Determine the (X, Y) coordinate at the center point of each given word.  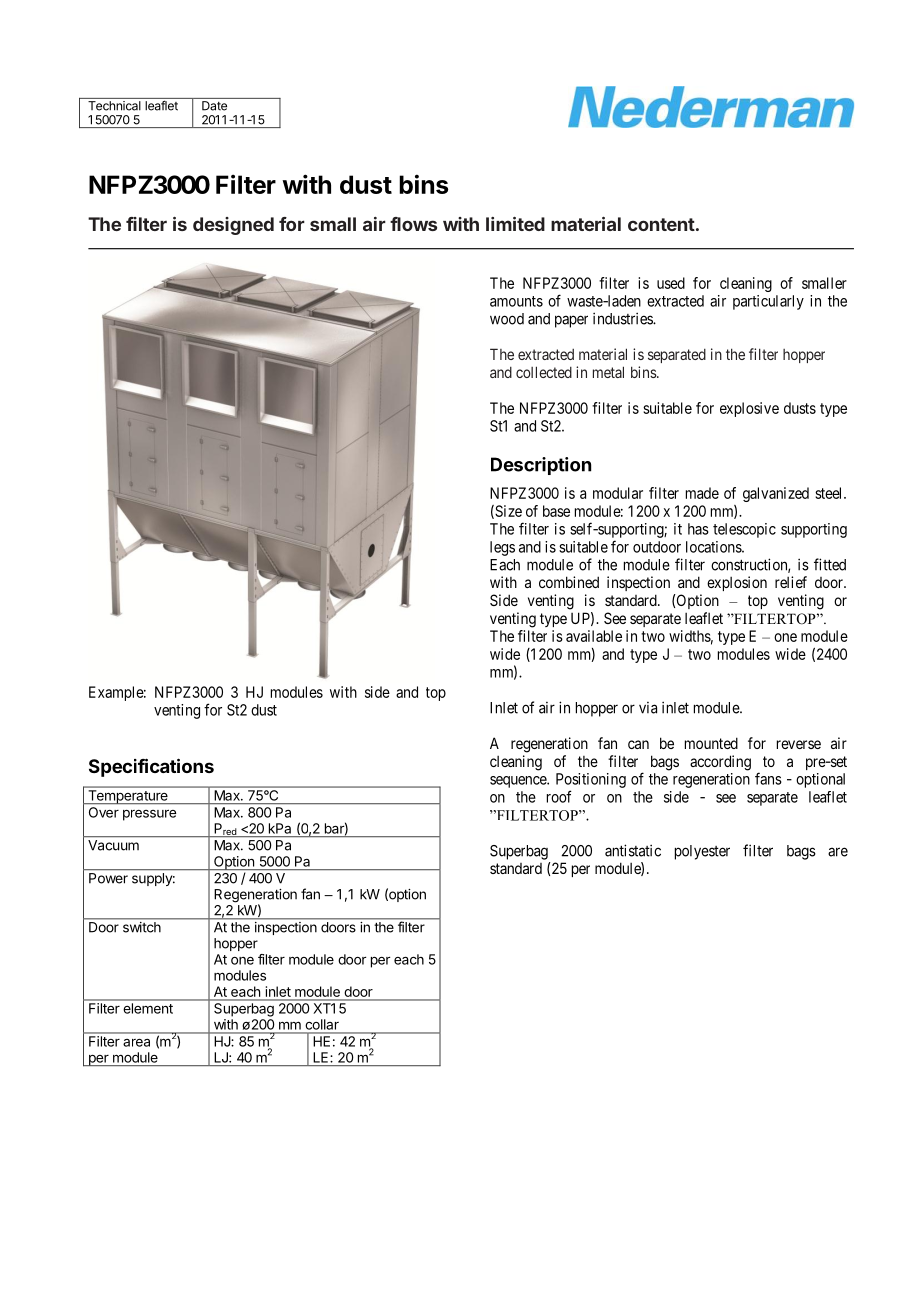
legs (502, 548)
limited (515, 224)
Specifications (151, 767)
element (148, 1008)
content (661, 224)
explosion (737, 583)
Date (214, 106)
